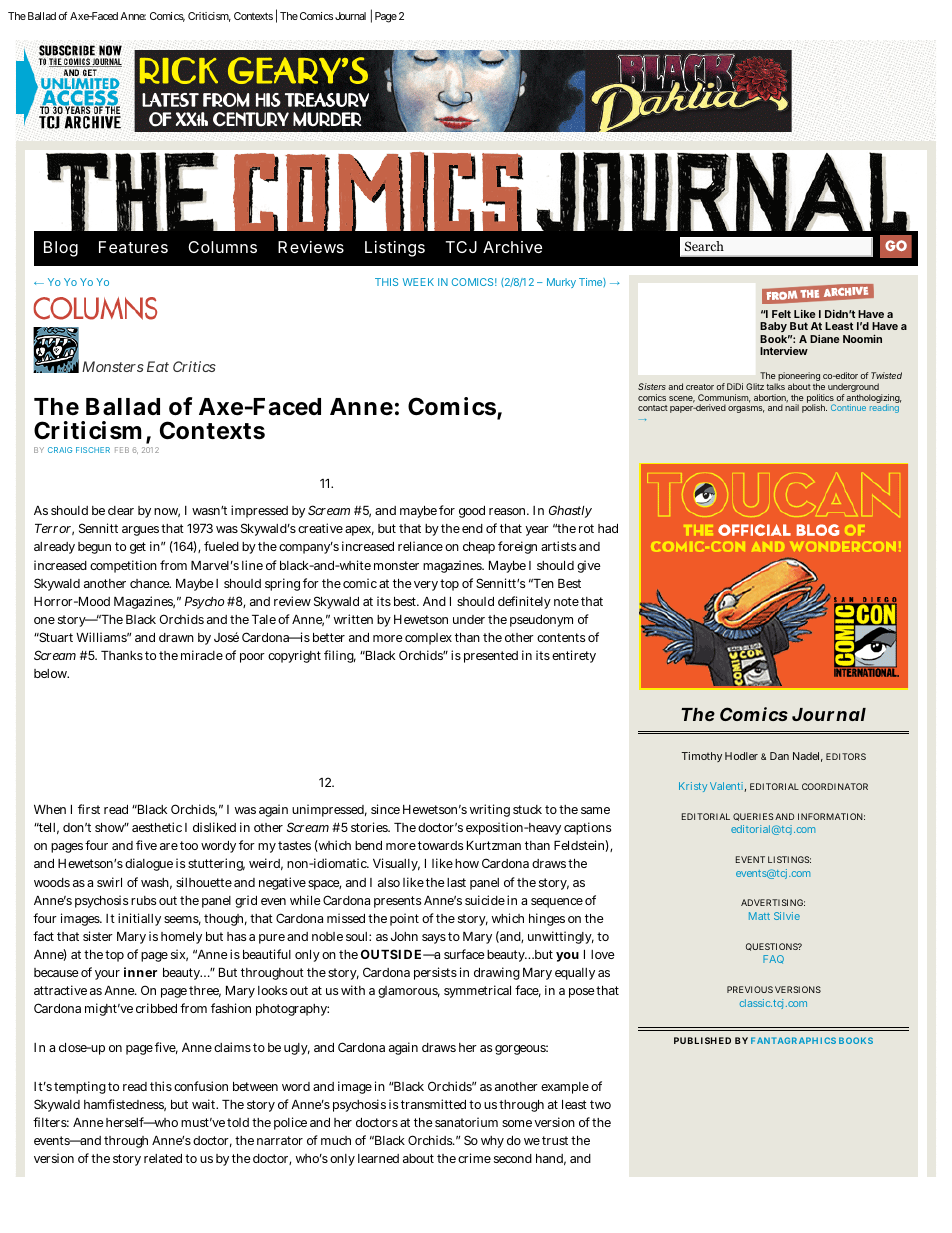  Describe the element at coordinates (122, 450) in the image. I see `FEB` at that location.
